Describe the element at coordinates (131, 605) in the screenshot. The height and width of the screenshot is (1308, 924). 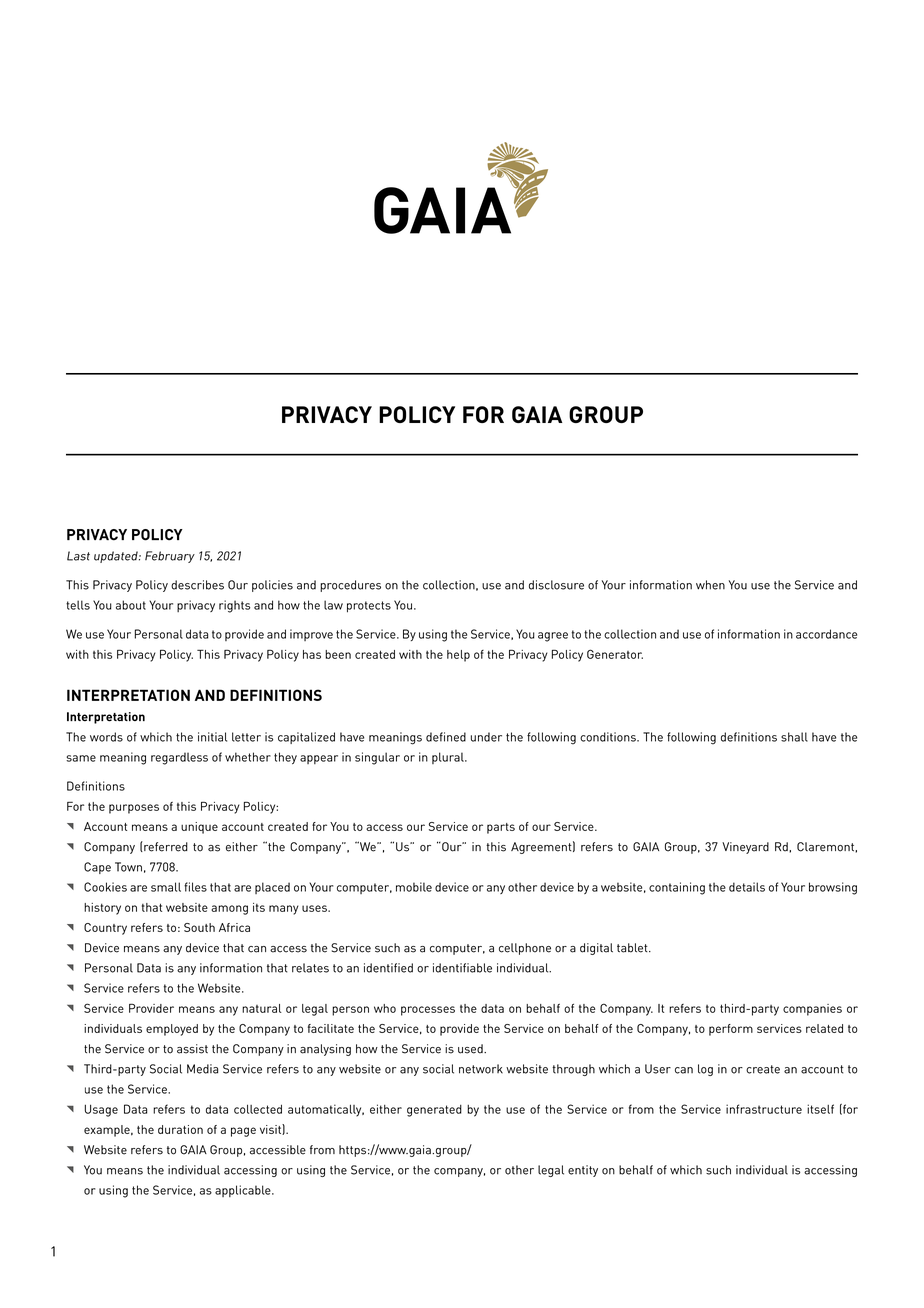
I see `about` at that location.
